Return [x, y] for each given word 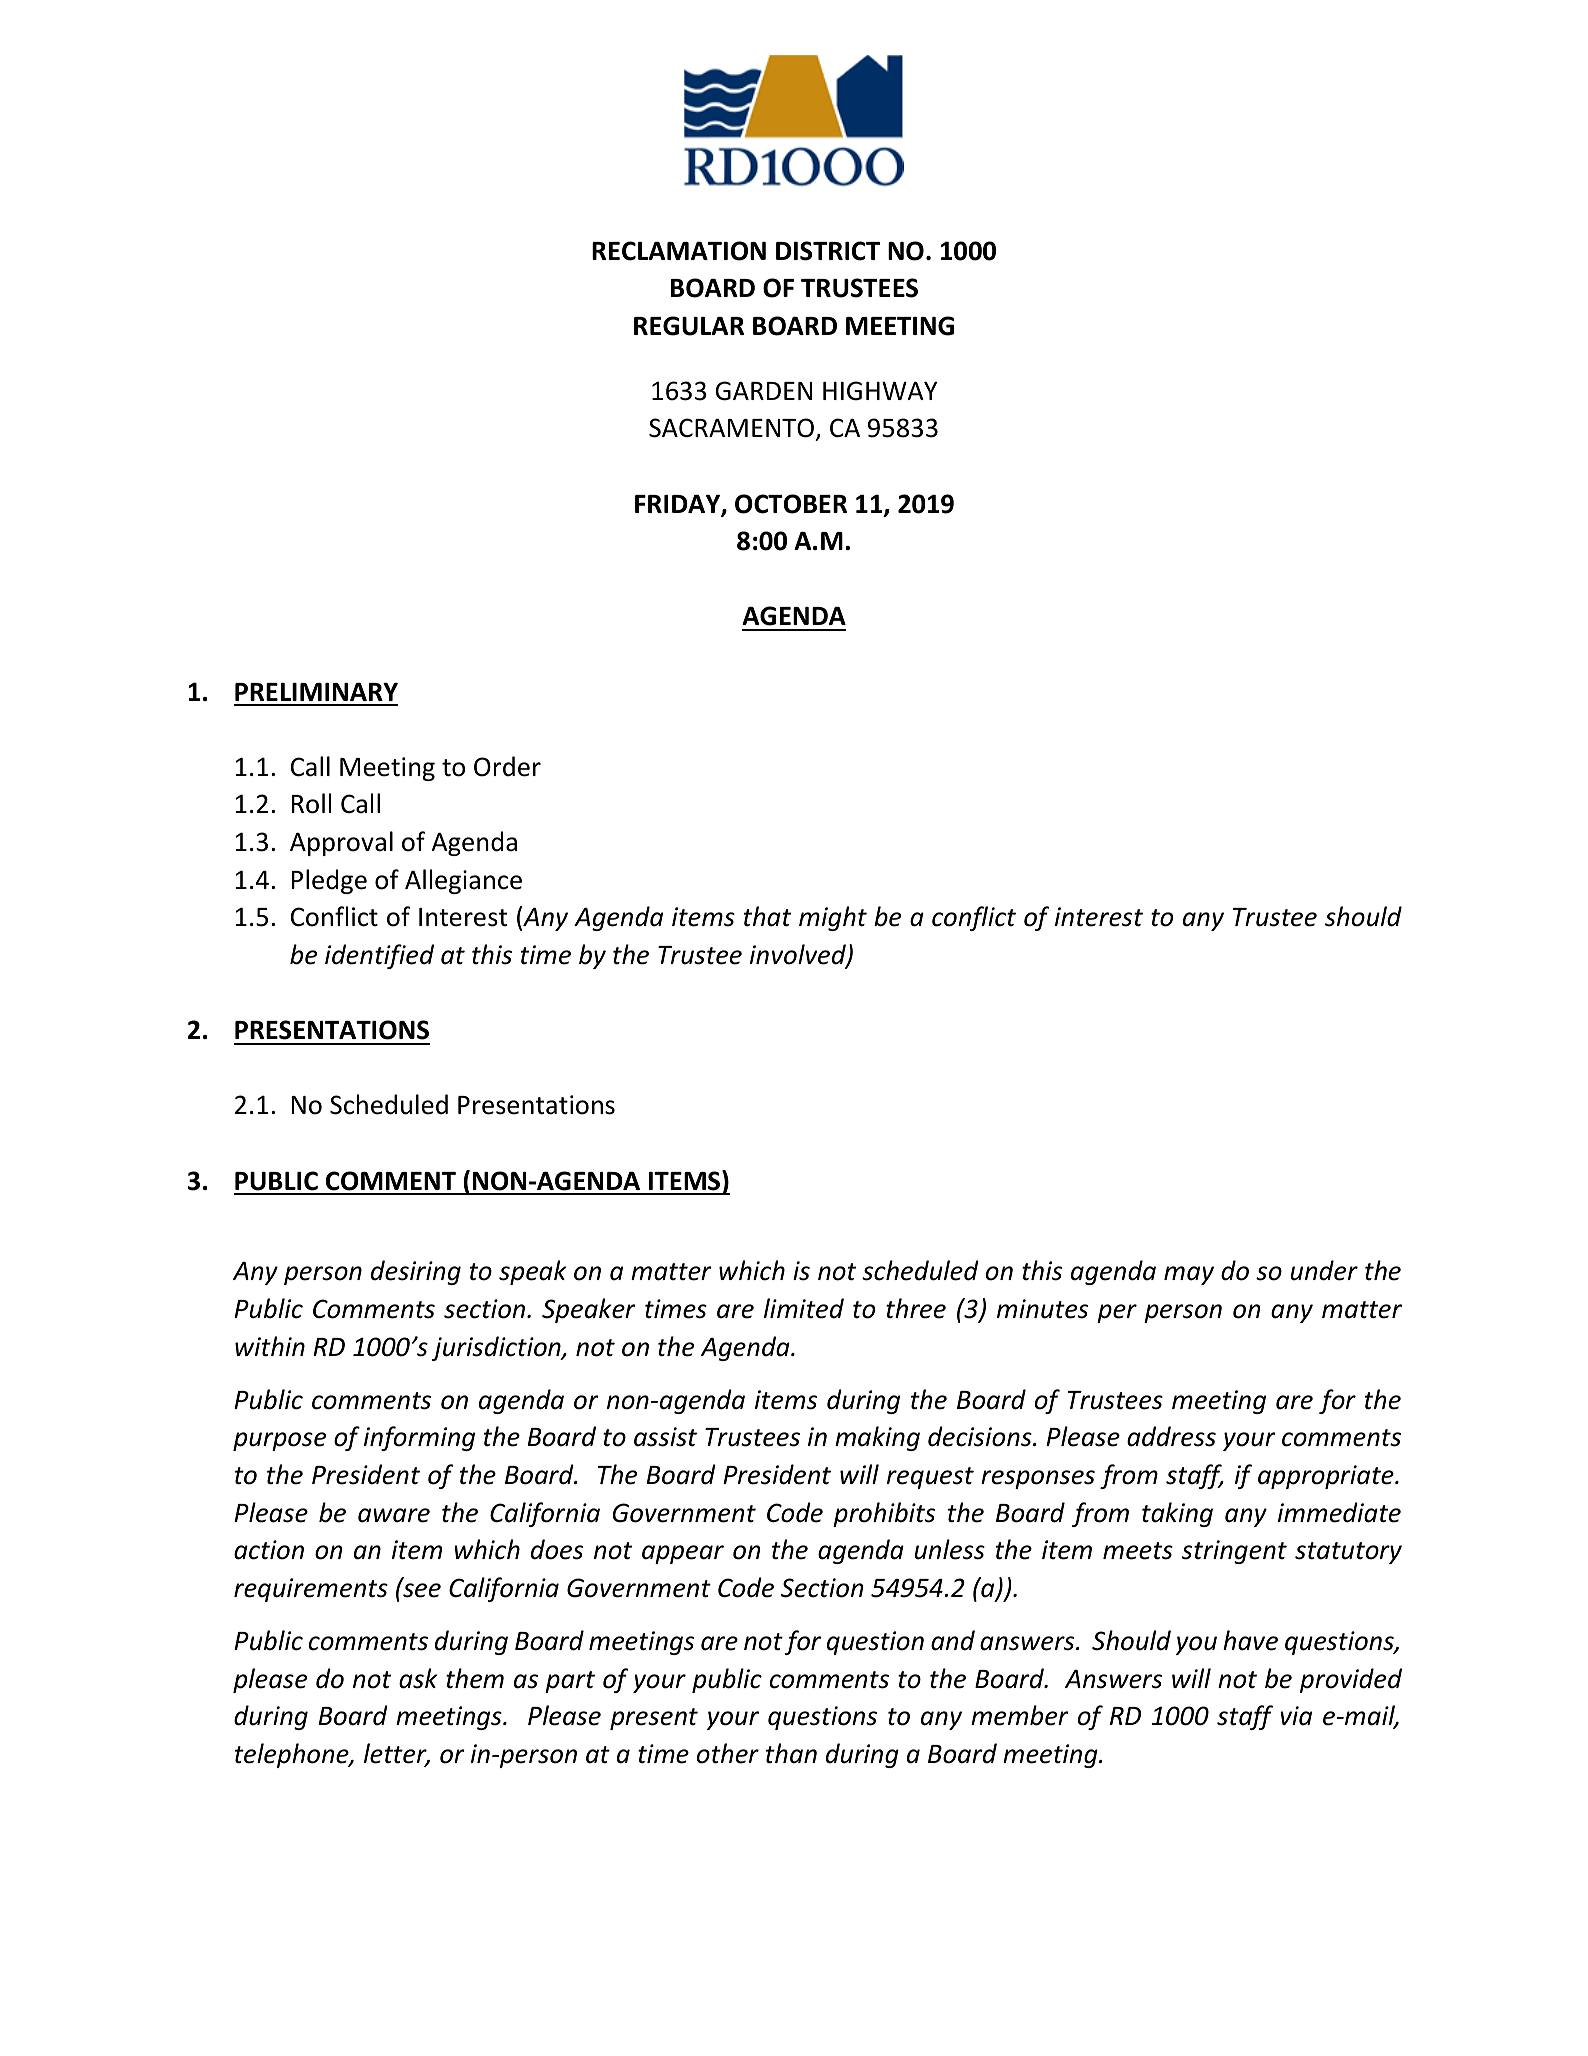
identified [379, 956]
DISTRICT [828, 251]
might [833, 918]
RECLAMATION [679, 251]
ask [418, 1678]
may [1189, 1275]
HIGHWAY [880, 391]
